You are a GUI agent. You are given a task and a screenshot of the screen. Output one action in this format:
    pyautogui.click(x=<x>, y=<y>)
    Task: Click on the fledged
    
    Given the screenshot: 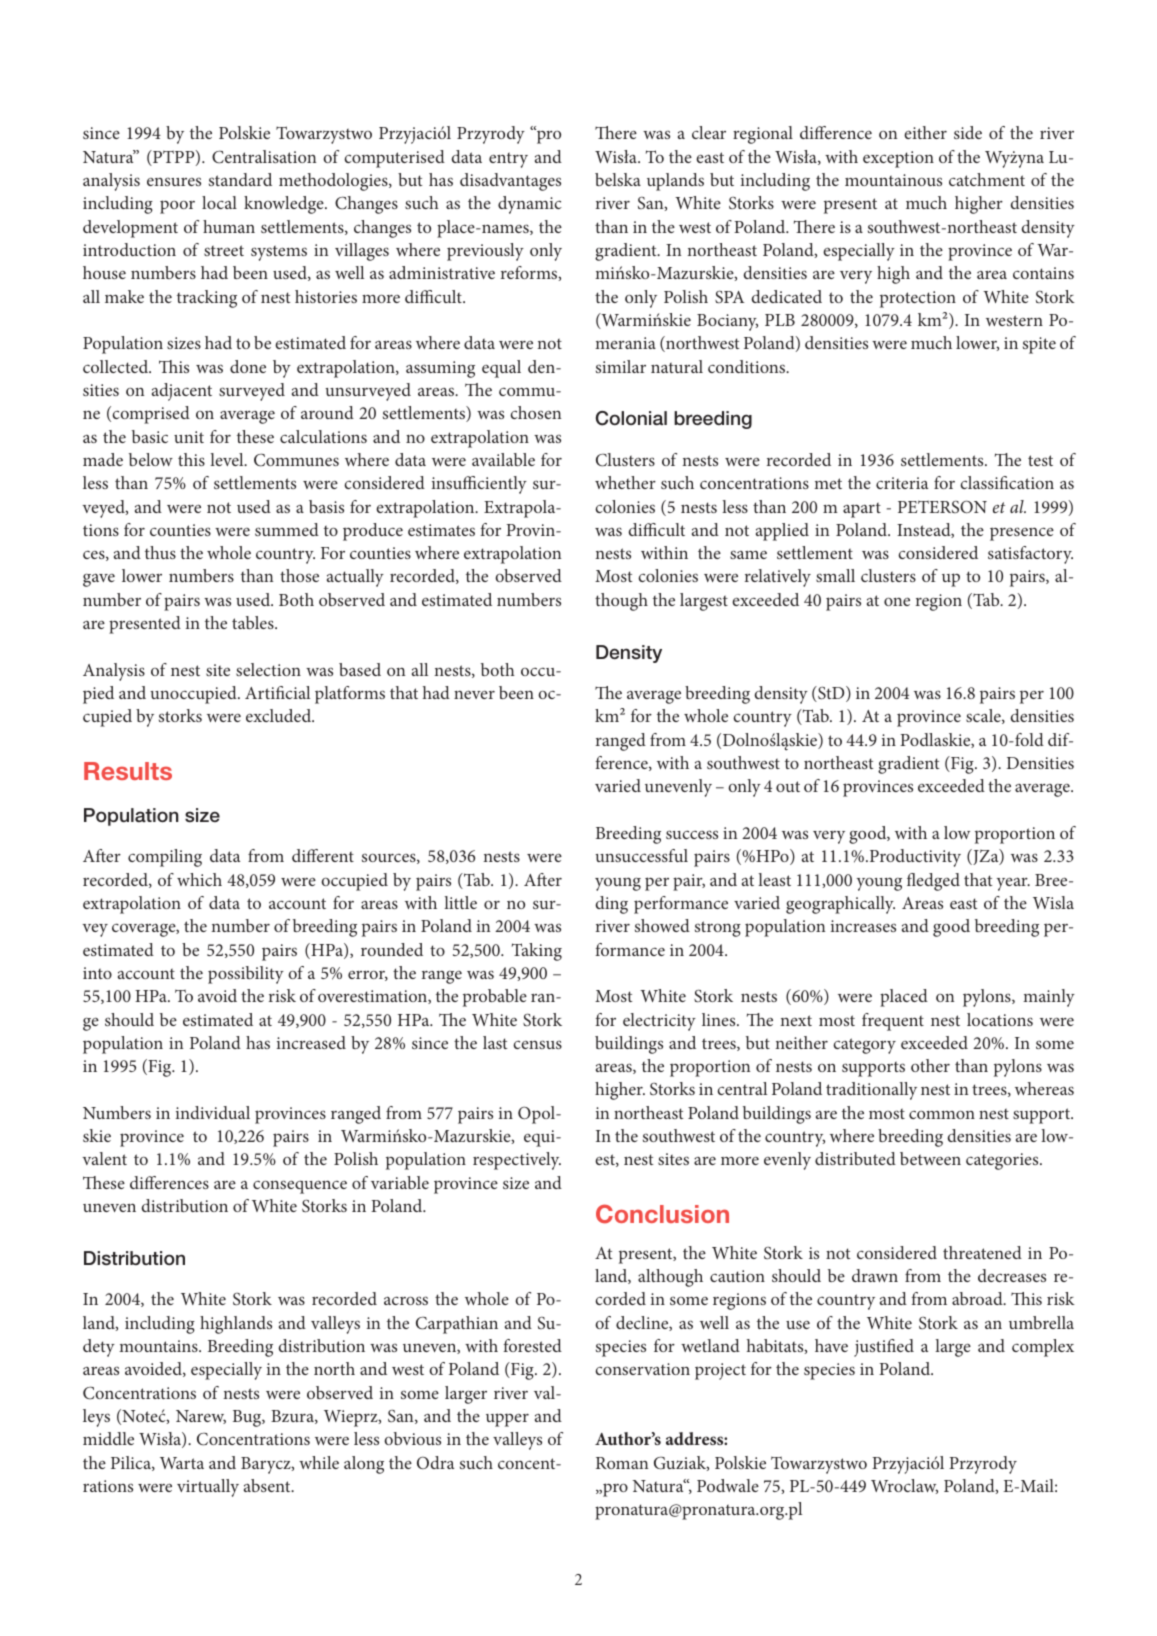 What is the action you would take?
    pyautogui.click(x=933, y=882)
